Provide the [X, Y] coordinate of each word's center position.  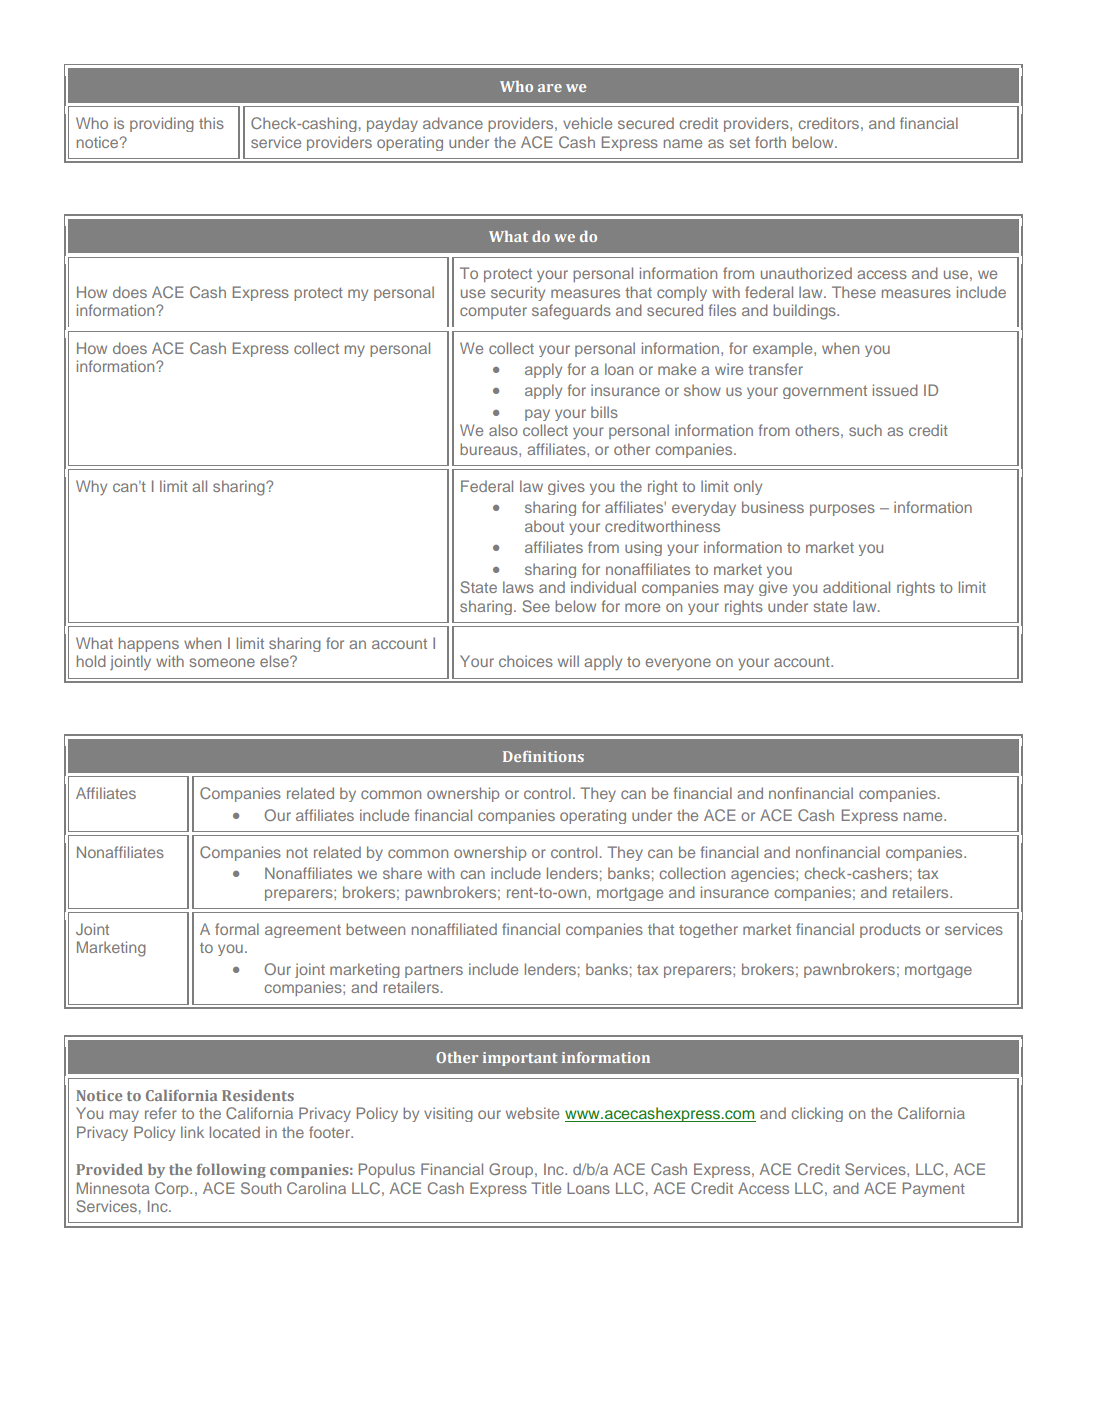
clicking [817, 1114]
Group [512, 1170]
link [192, 1132]
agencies [764, 874]
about [544, 526]
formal [237, 929]
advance [453, 123]
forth [770, 142]
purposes [842, 510]
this [211, 123]
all [199, 486]
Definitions [543, 756]
